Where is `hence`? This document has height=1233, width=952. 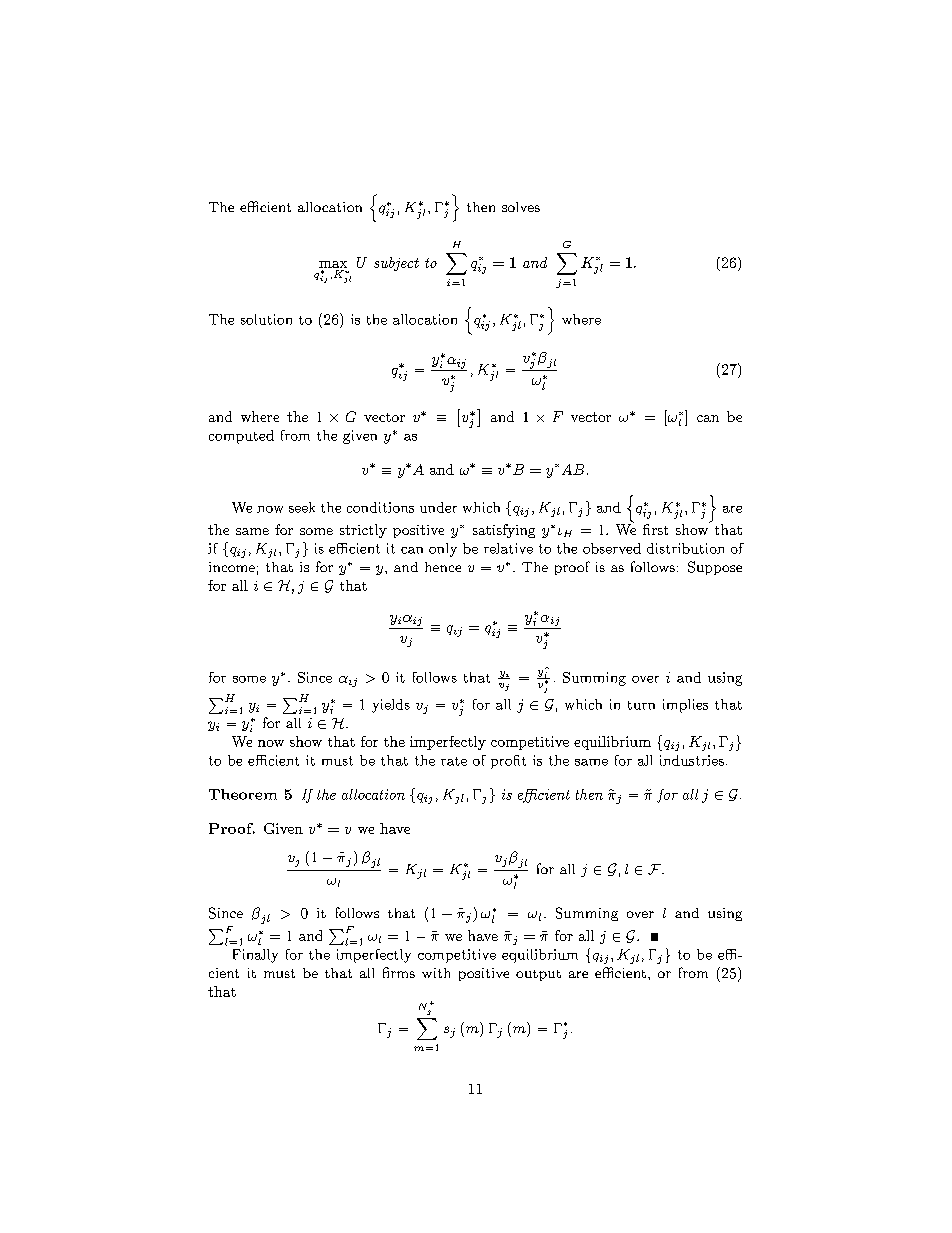
hence is located at coordinates (443, 567).
